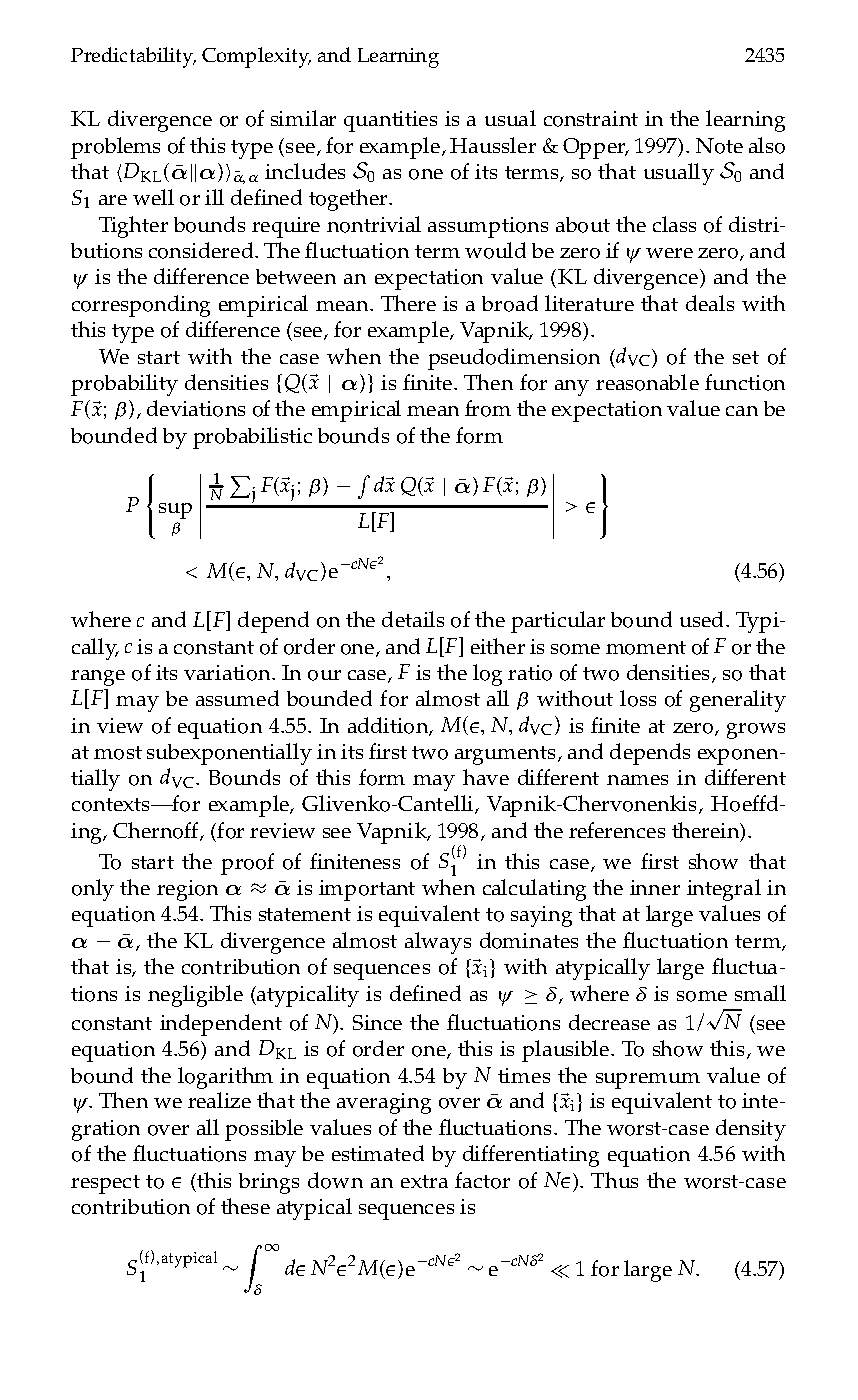 The height and width of the screenshot is (1400, 858). Describe the element at coordinates (637, 780) in the screenshot. I see `names` at that location.
